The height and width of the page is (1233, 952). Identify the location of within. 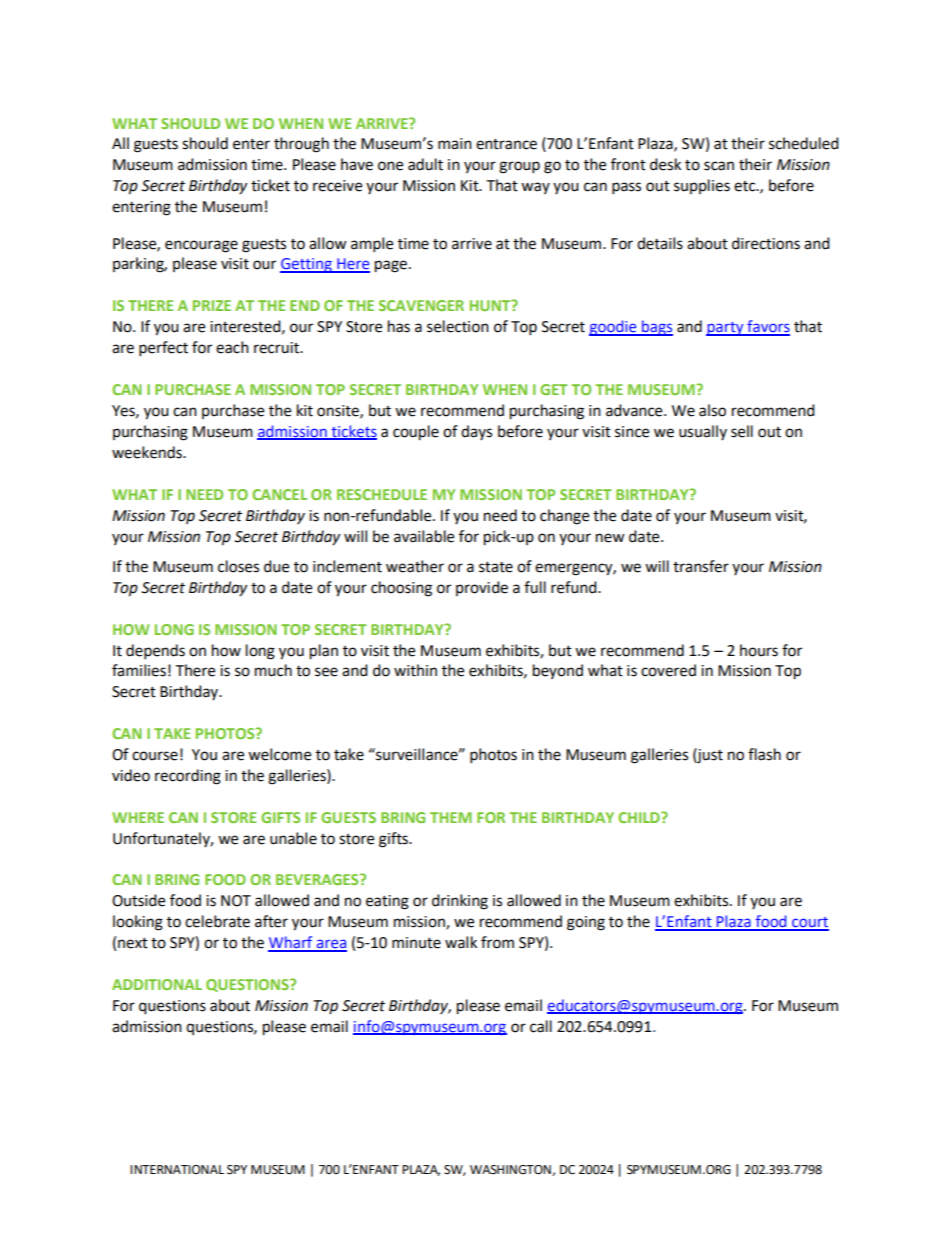
(415, 670).
